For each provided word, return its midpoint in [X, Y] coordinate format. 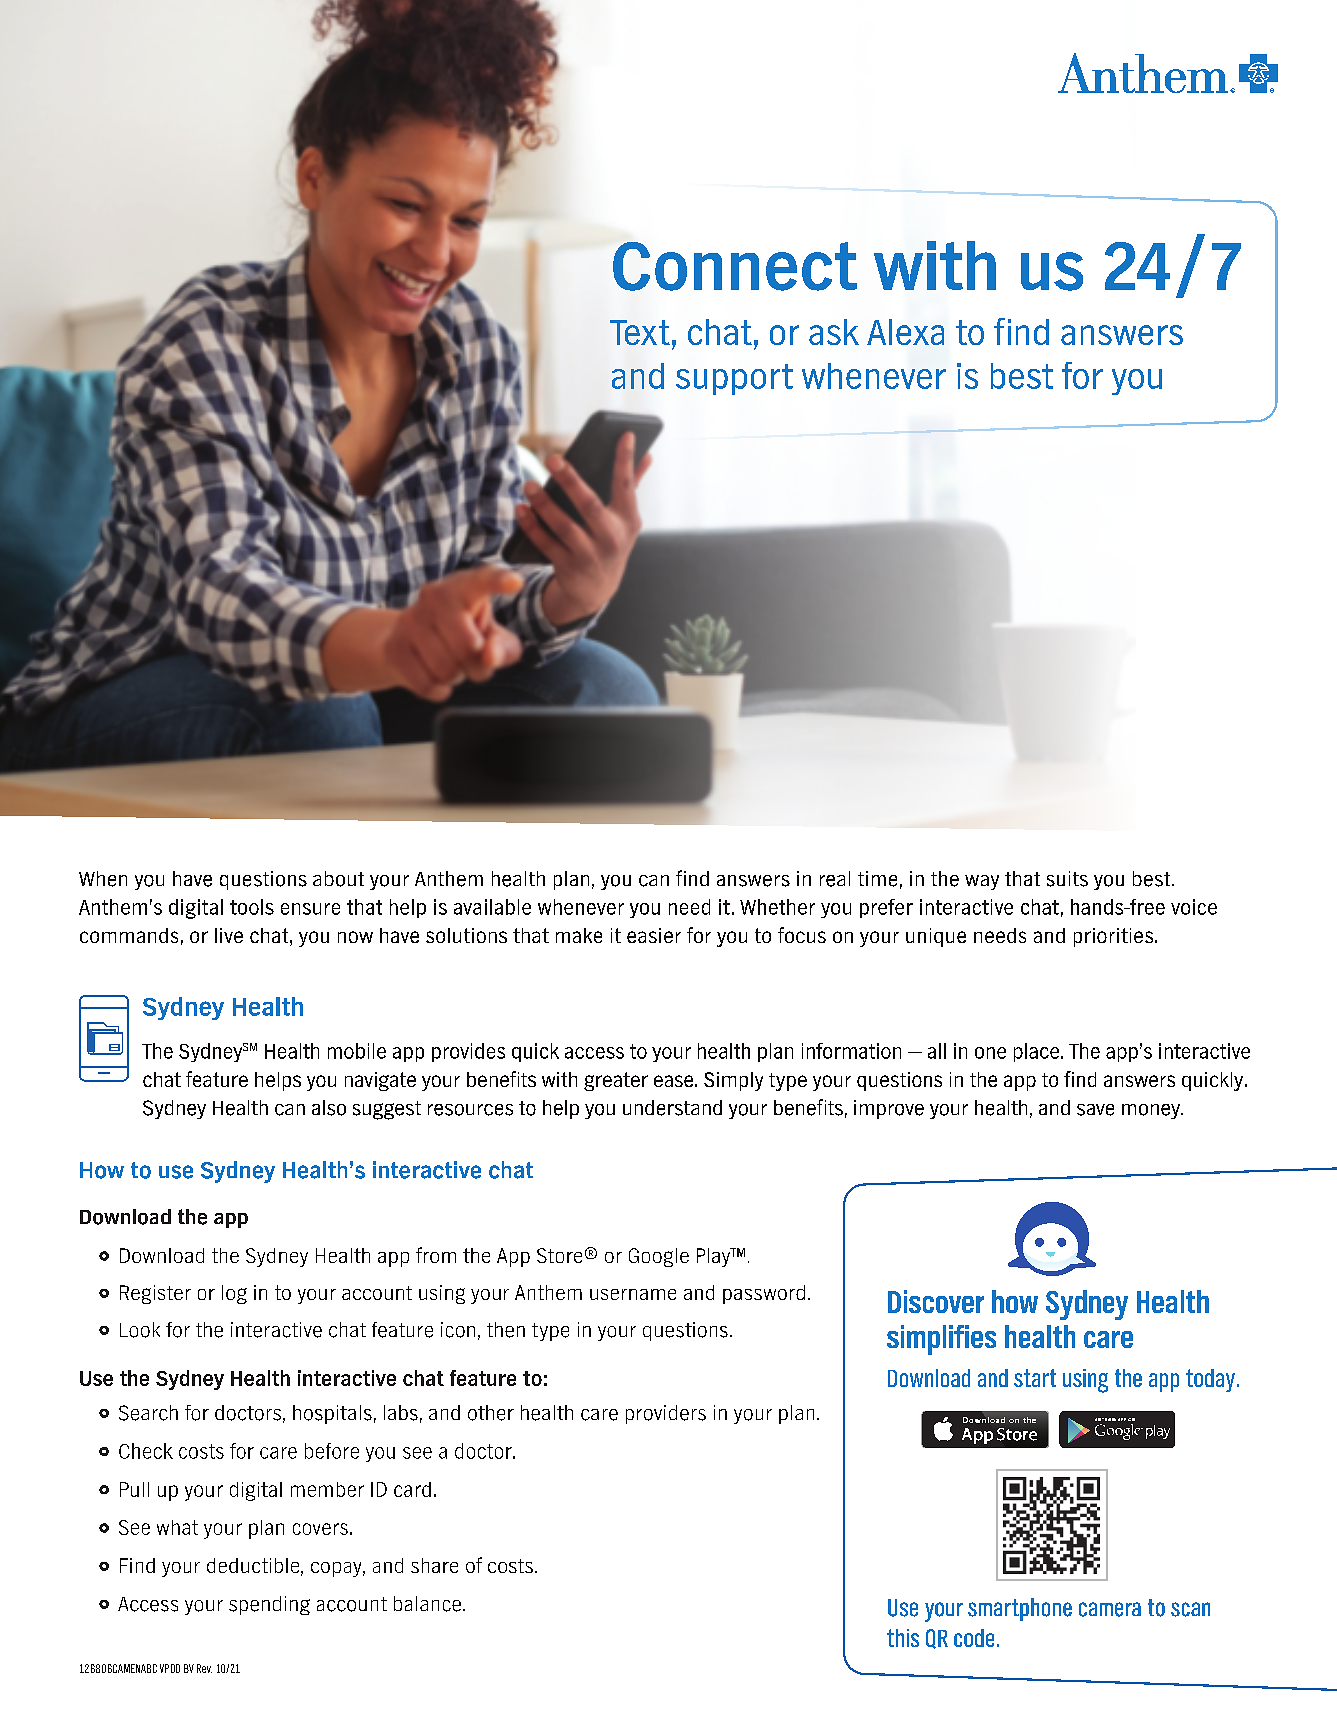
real [835, 879]
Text [640, 332]
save [1095, 1110]
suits [1067, 879]
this [903, 1638]
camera [1110, 1609]
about [338, 879]
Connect [735, 266]
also [329, 1108]
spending [269, 1605]
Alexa [905, 332]
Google [659, 1257]
